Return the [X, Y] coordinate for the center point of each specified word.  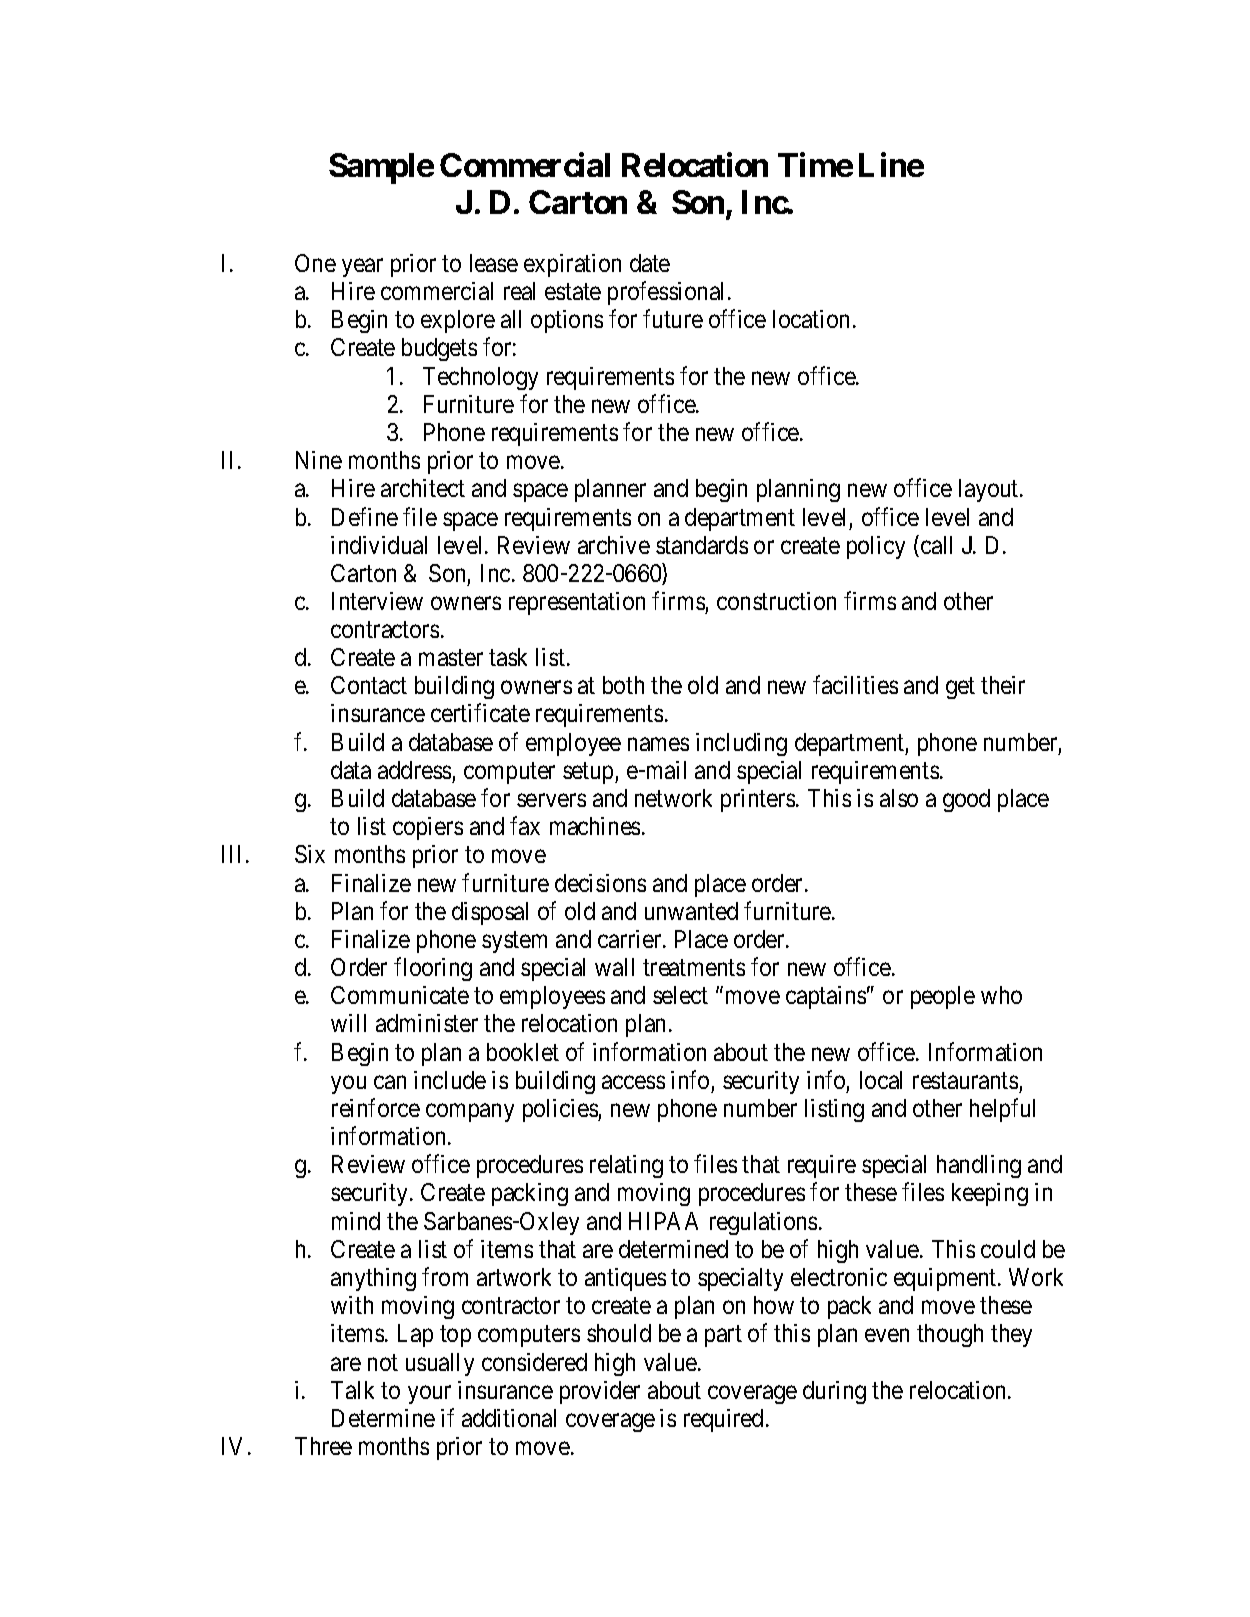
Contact [369, 685]
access [633, 1082]
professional [668, 293]
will [348, 1023]
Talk [352, 1390]
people [943, 997]
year [362, 268]
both [623, 685]
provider [600, 1392]
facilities [855, 685]
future [673, 319]
